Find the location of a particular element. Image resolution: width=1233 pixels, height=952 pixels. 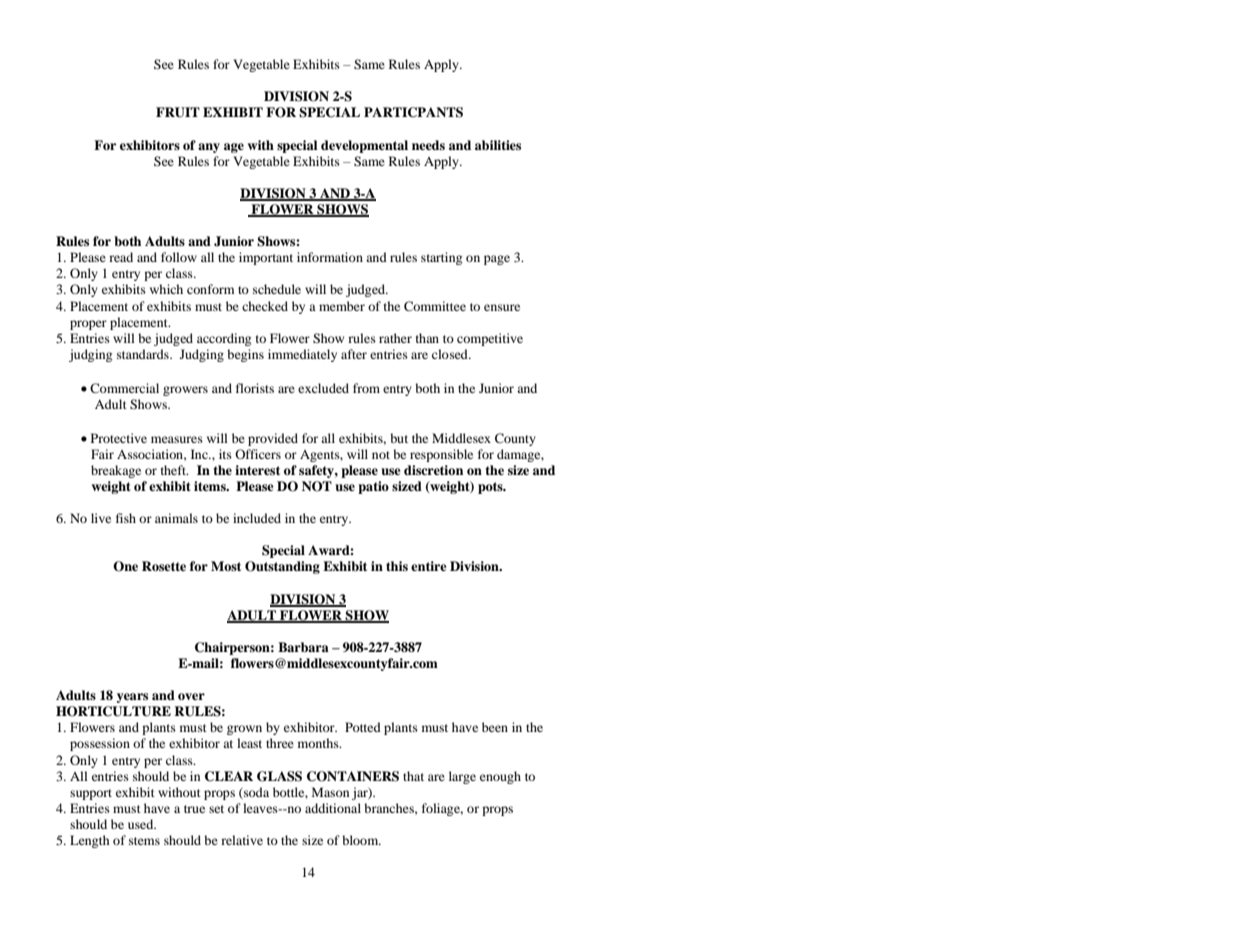

needs is located at coordinates (428, 145).
